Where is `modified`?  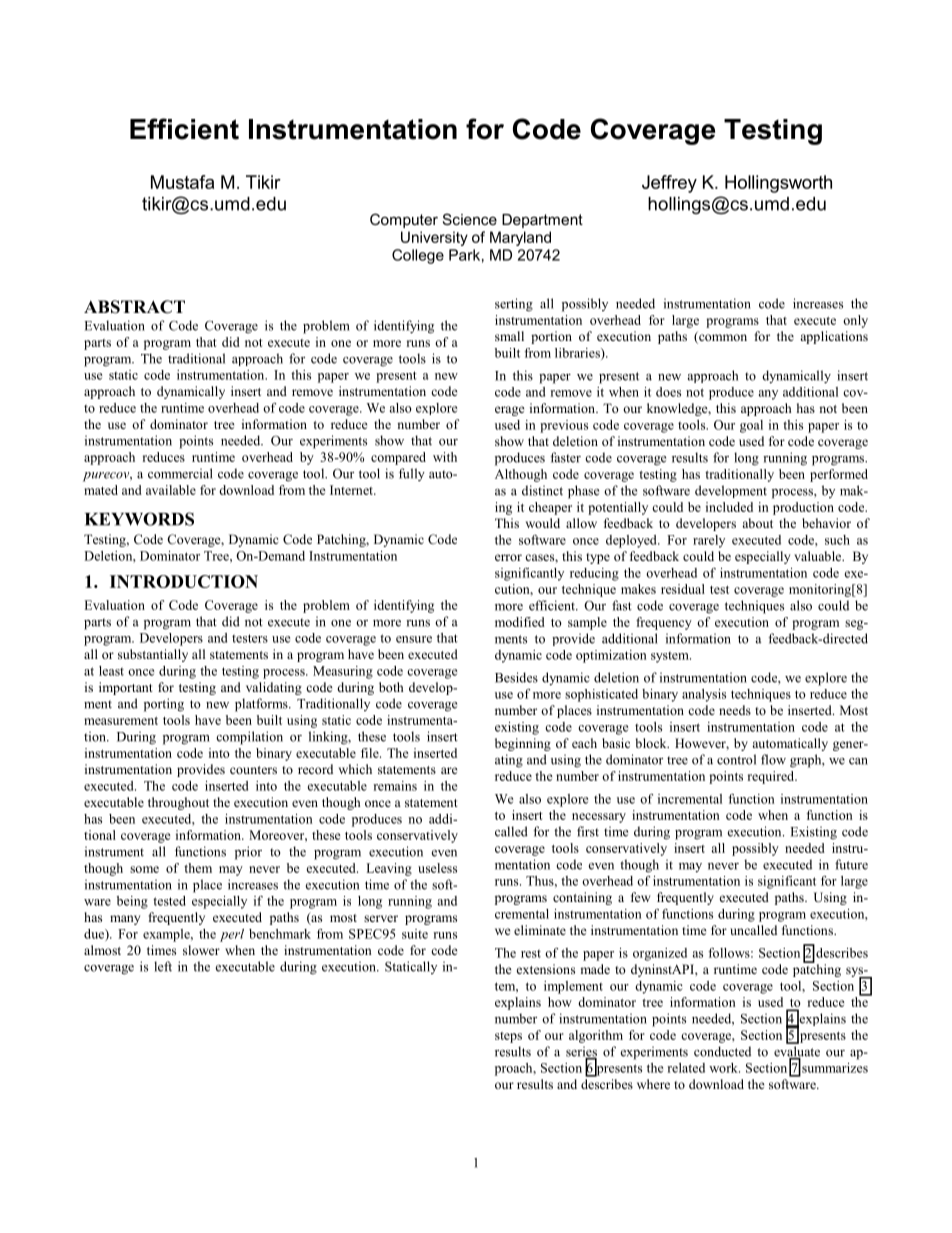
modified is located at coordinates (520, 622).
